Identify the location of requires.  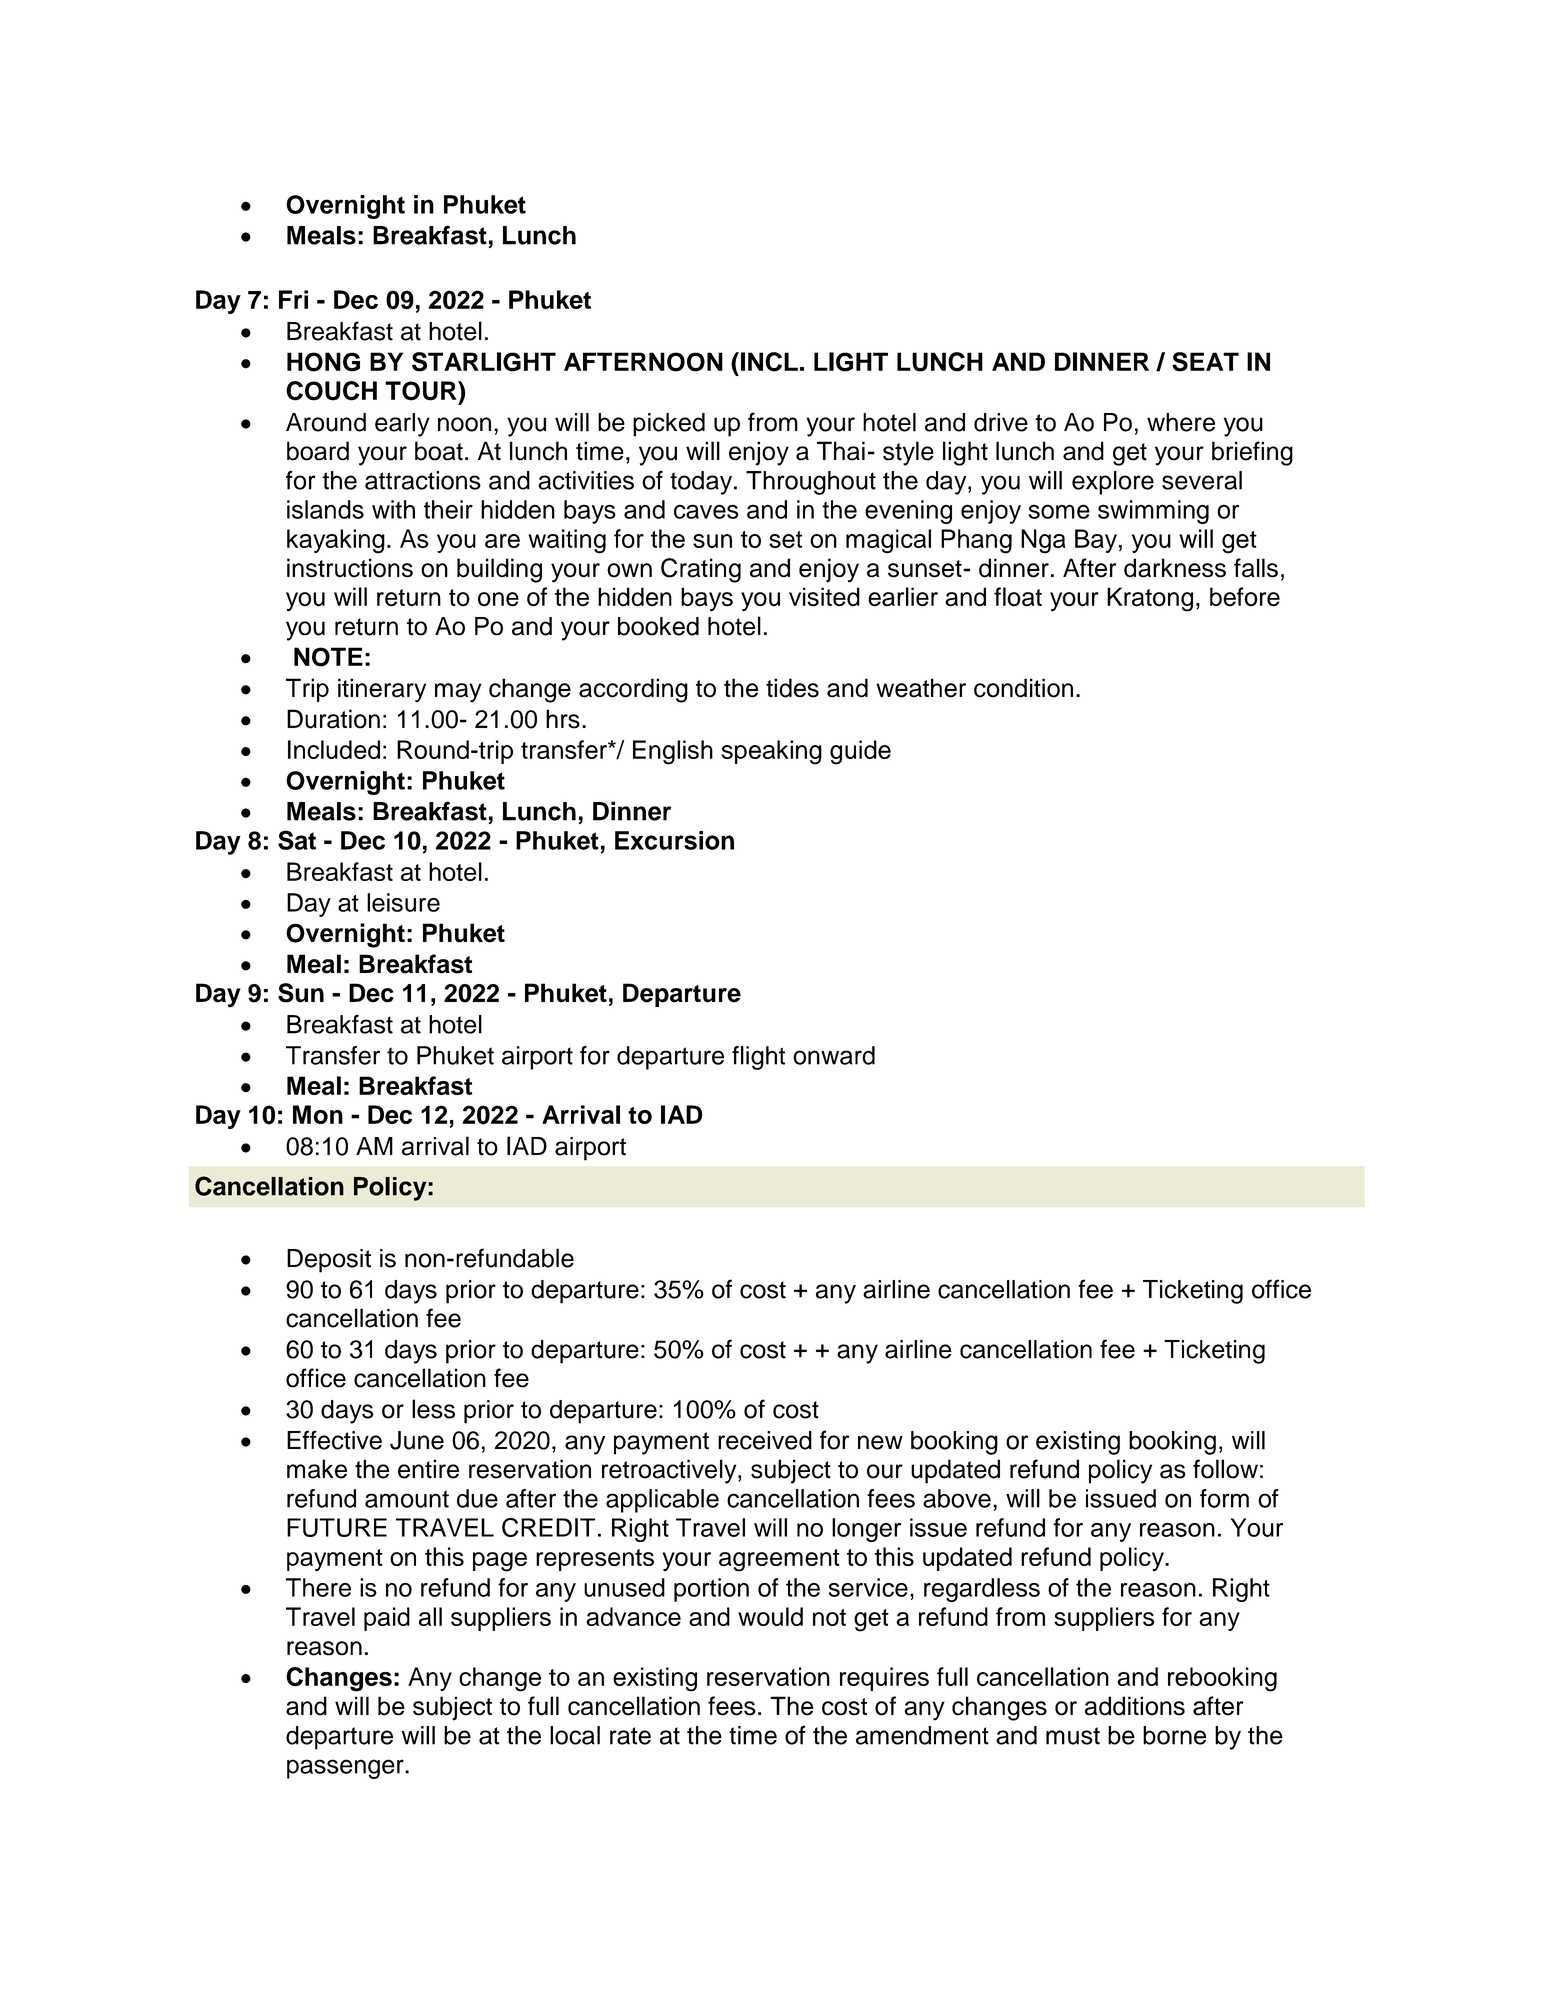
(884, 1679).
